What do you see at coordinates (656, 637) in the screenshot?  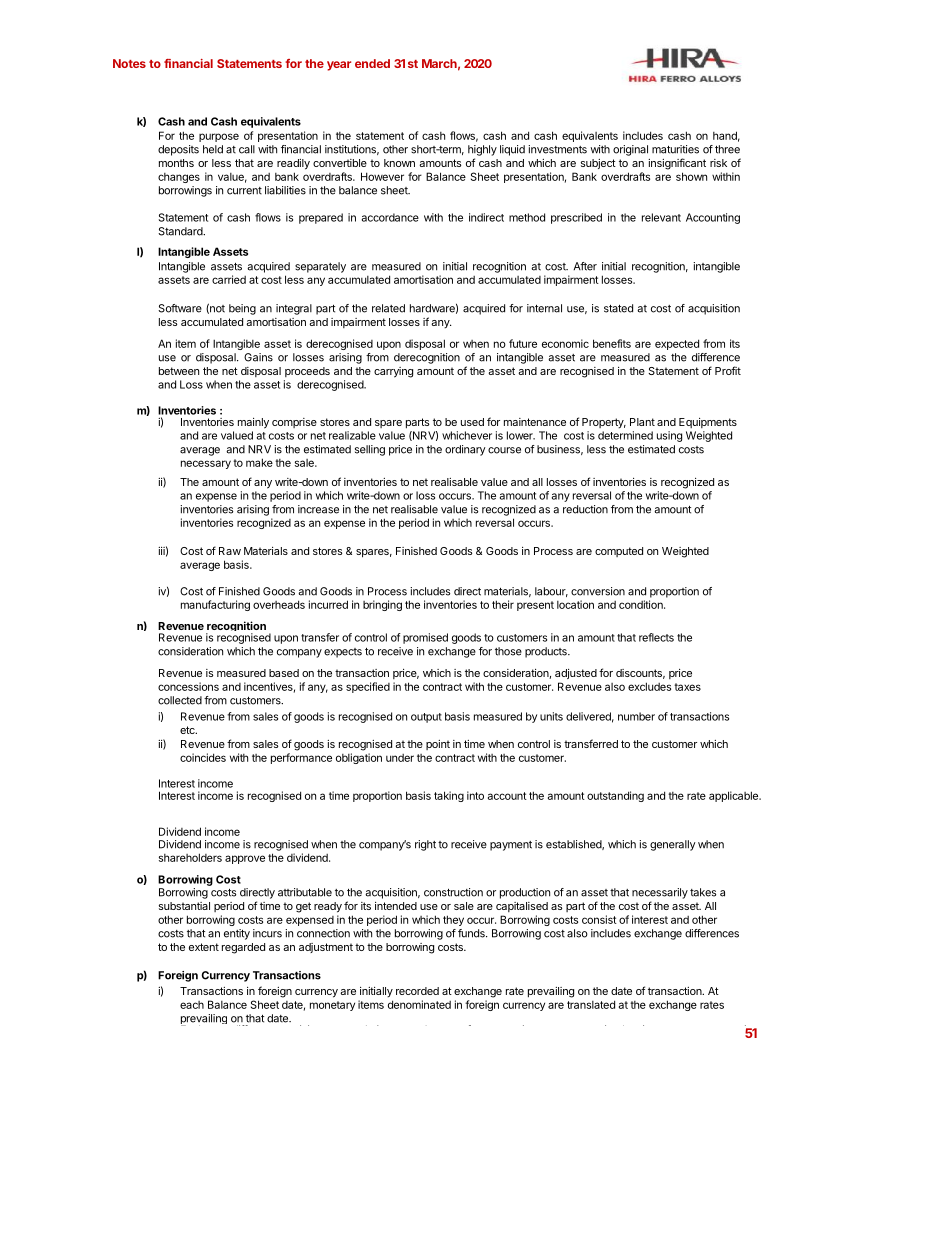 I see `reflects` at bounding box center [656, 637].
